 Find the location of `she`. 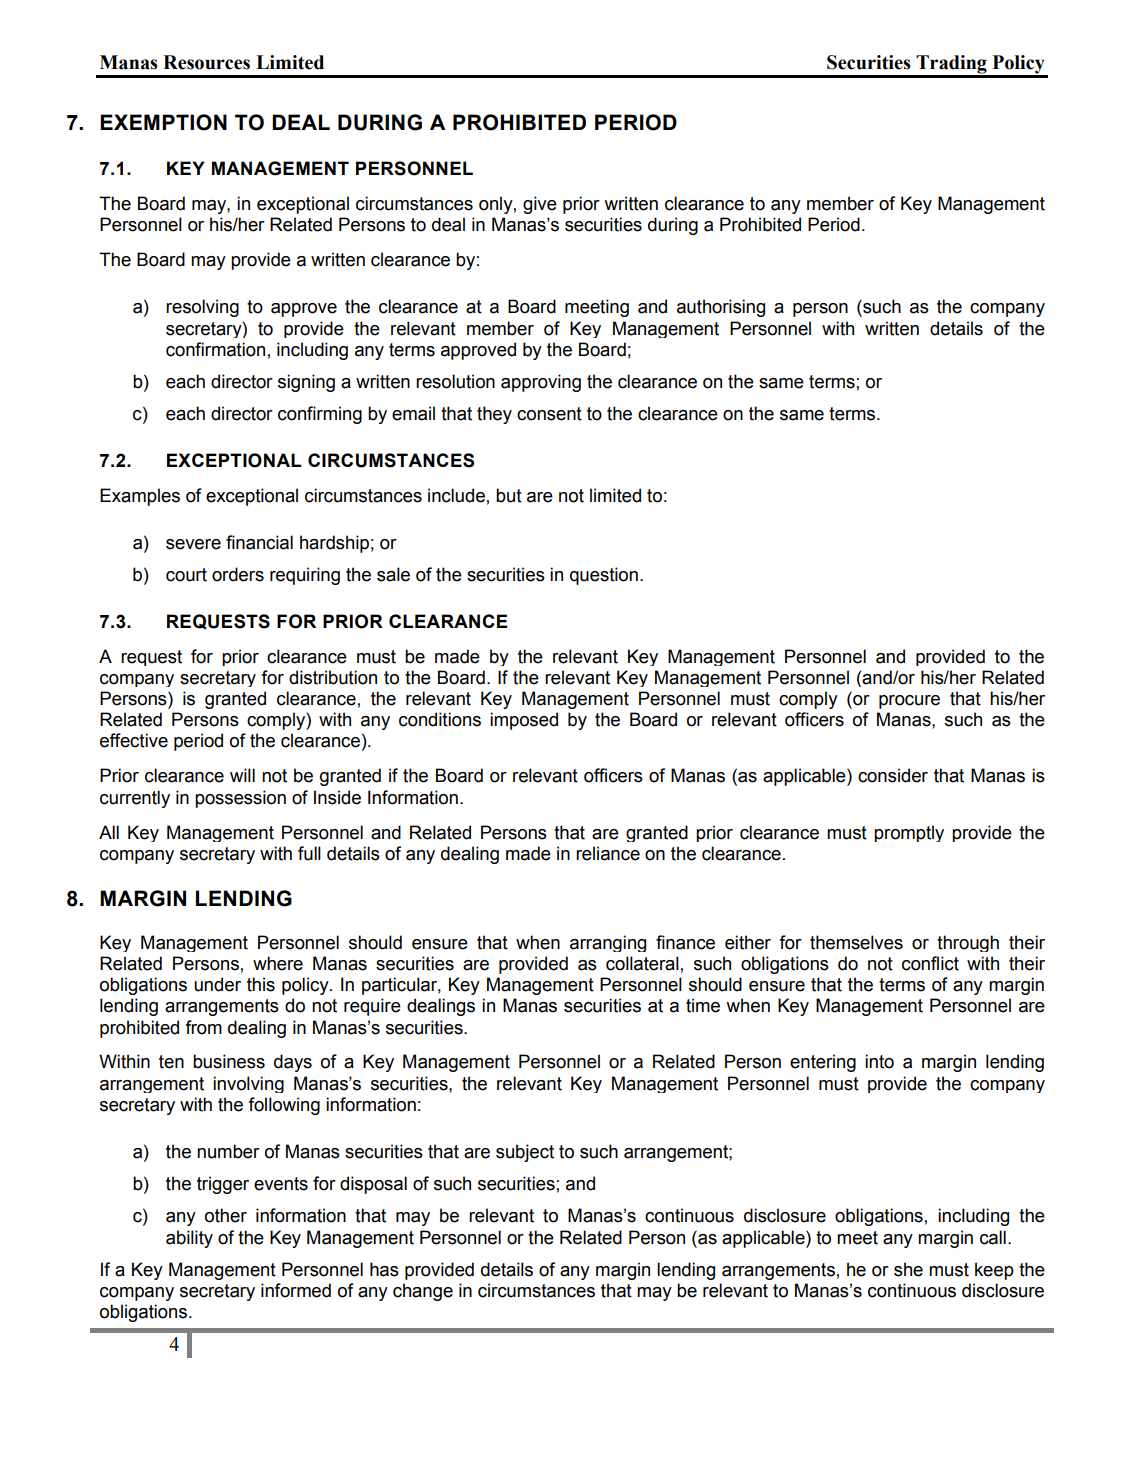

she is located at coordinates (908, 1269).
